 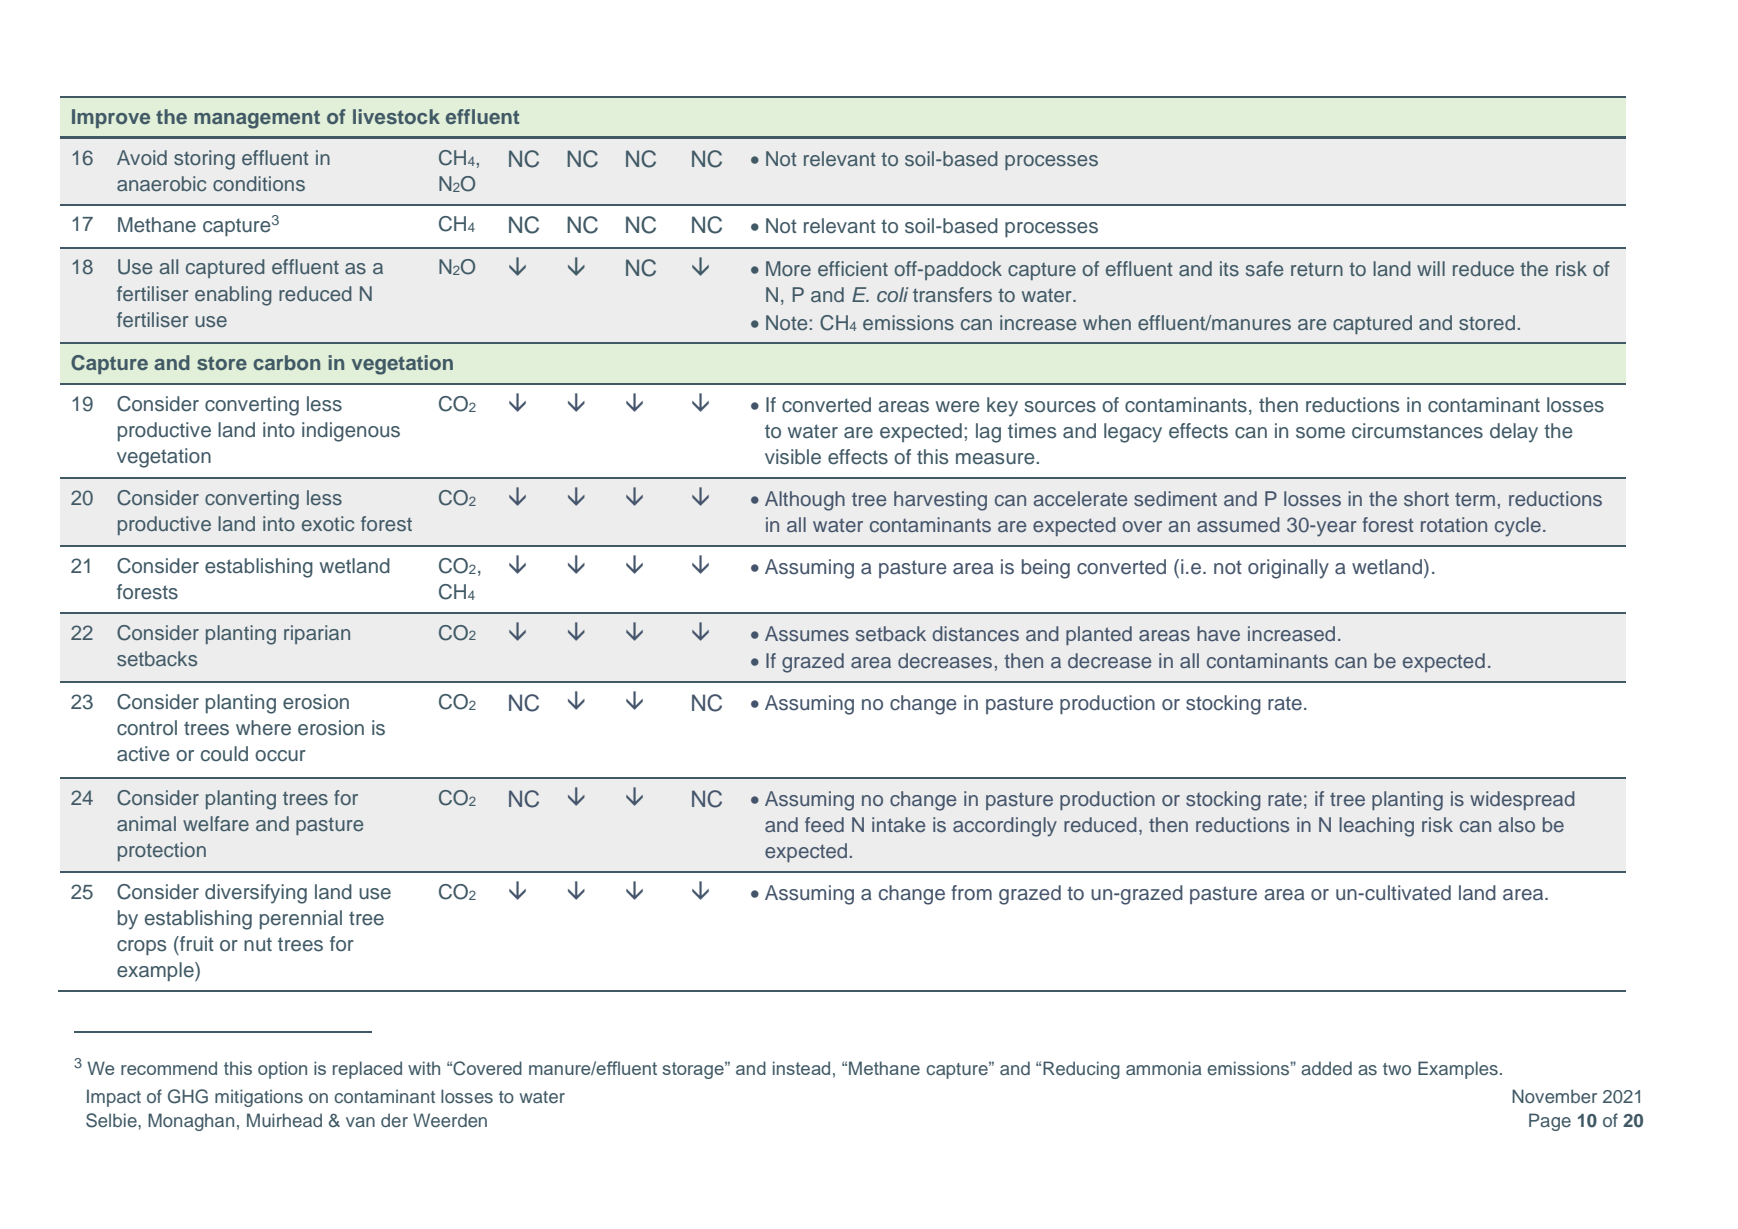 I want to click on management, so click(x=257, y=119).
